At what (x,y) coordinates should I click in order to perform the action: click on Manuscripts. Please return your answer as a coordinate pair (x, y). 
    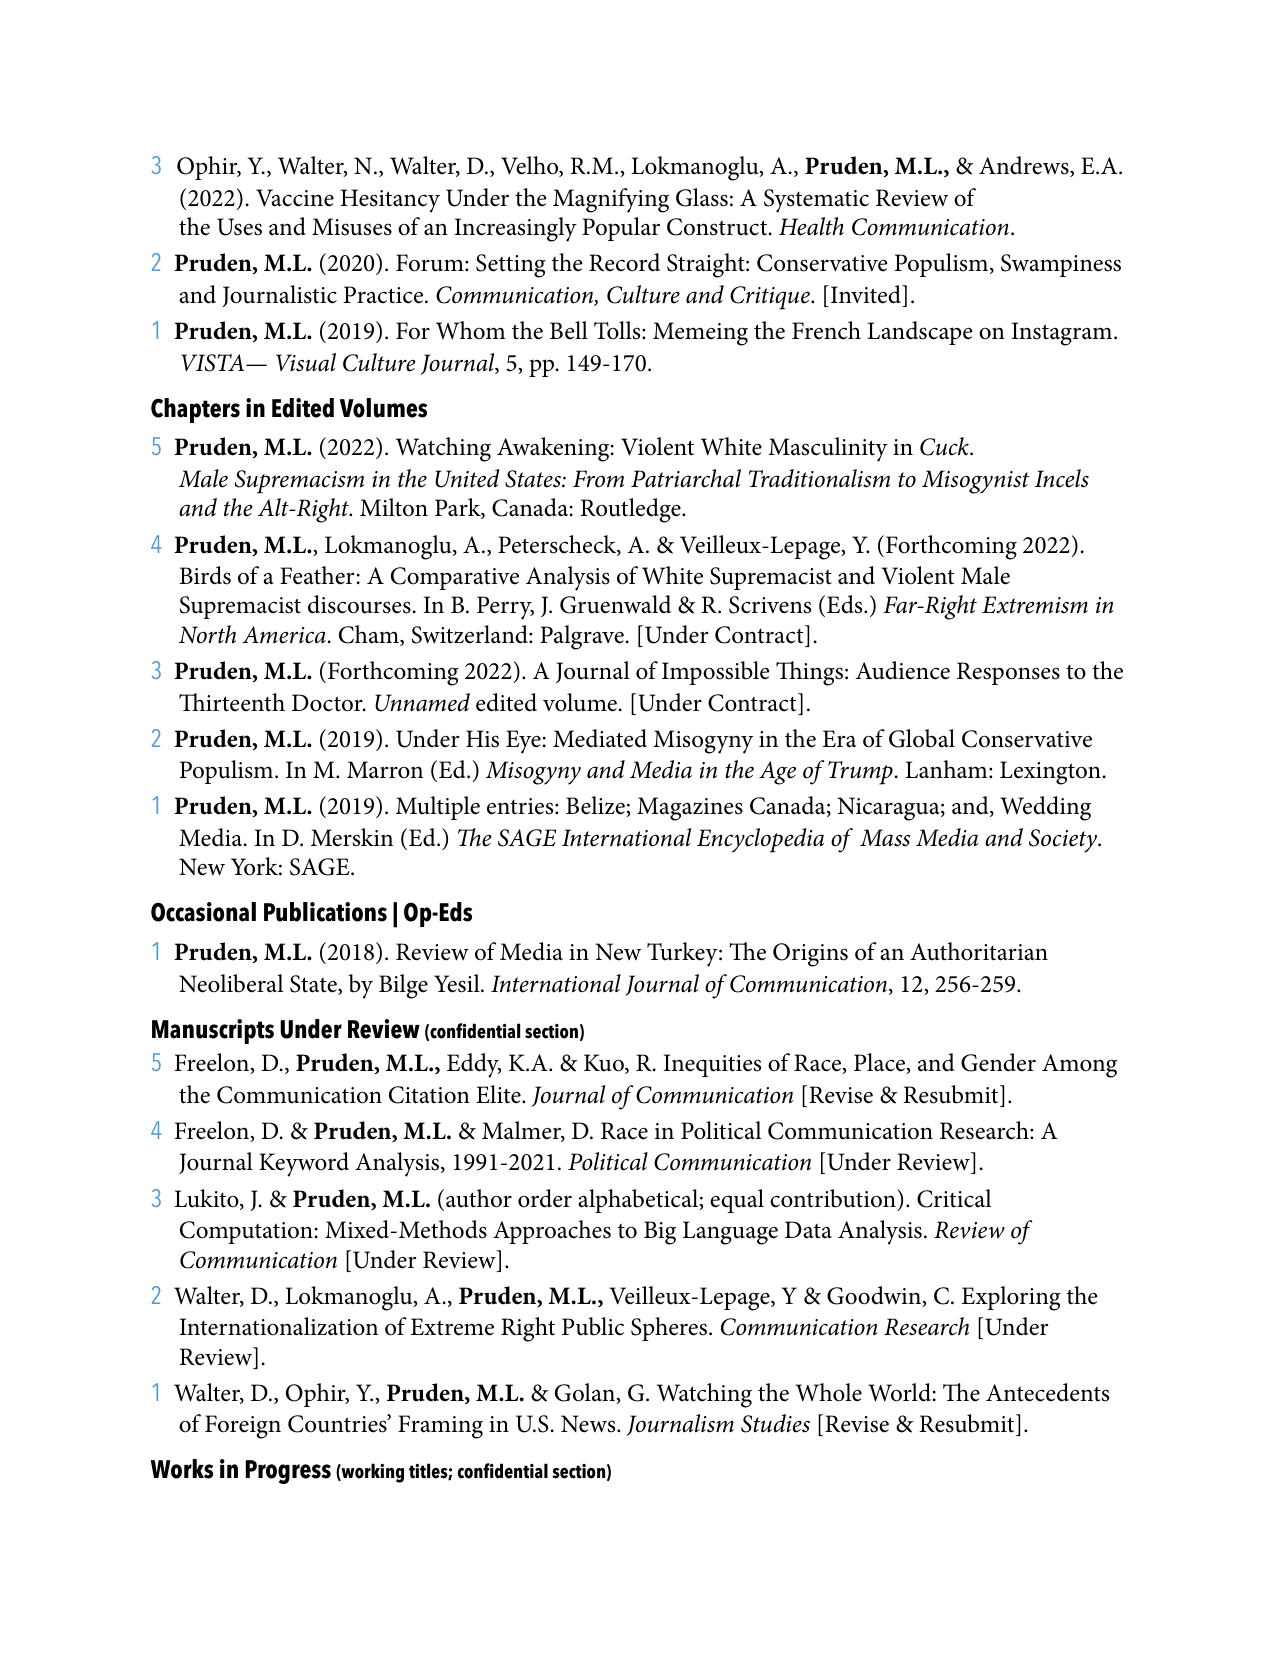
    Looking at the image, I should click on (213, 1031).
